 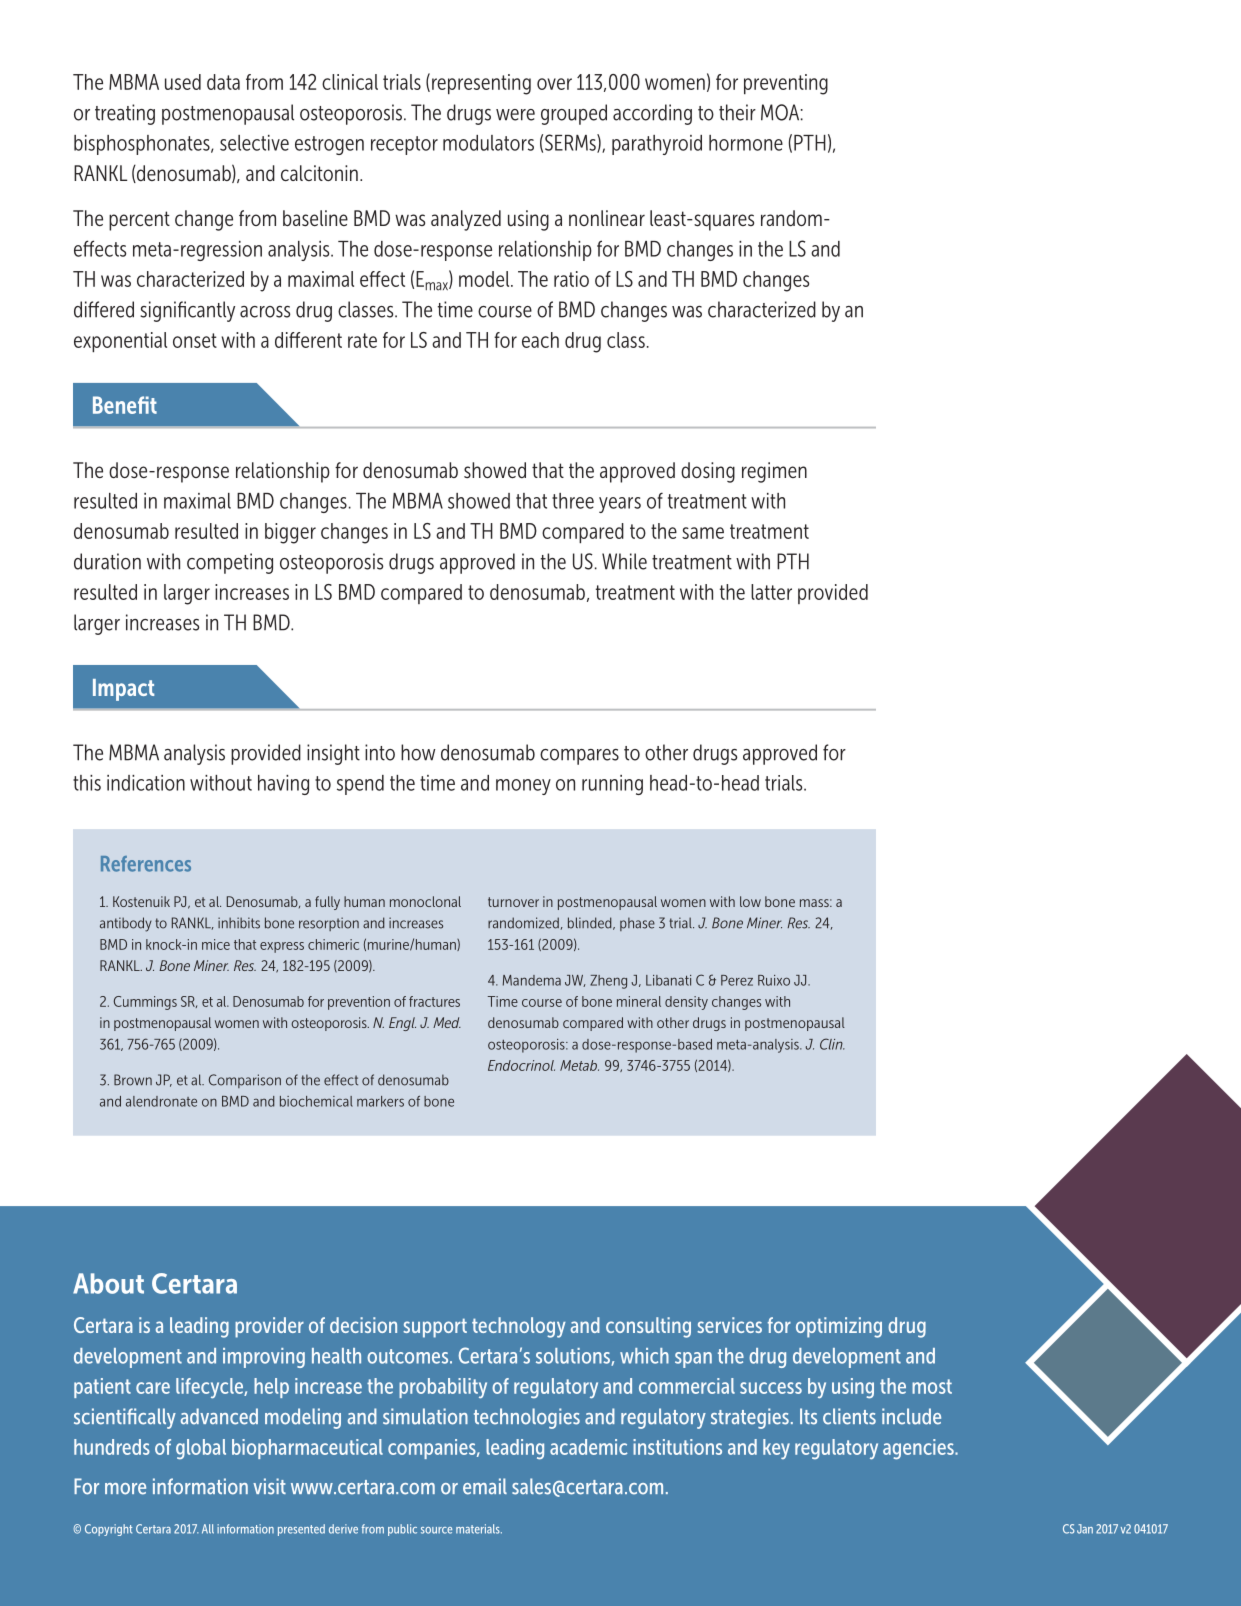 I want to click on Zheng, so click(x=608, y=982).
